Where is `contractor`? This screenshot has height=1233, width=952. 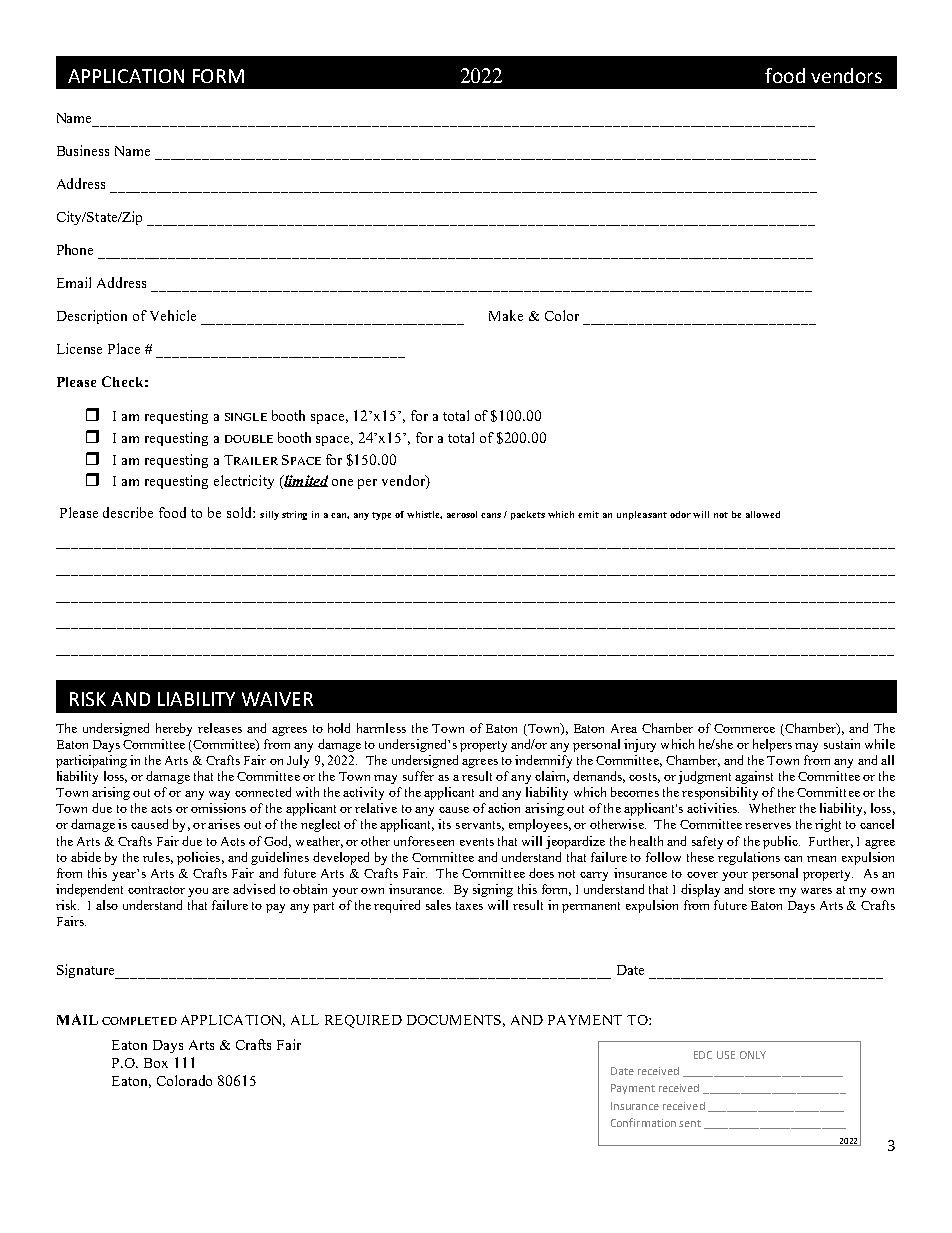
contractor is located at coordinates (156, 890).
